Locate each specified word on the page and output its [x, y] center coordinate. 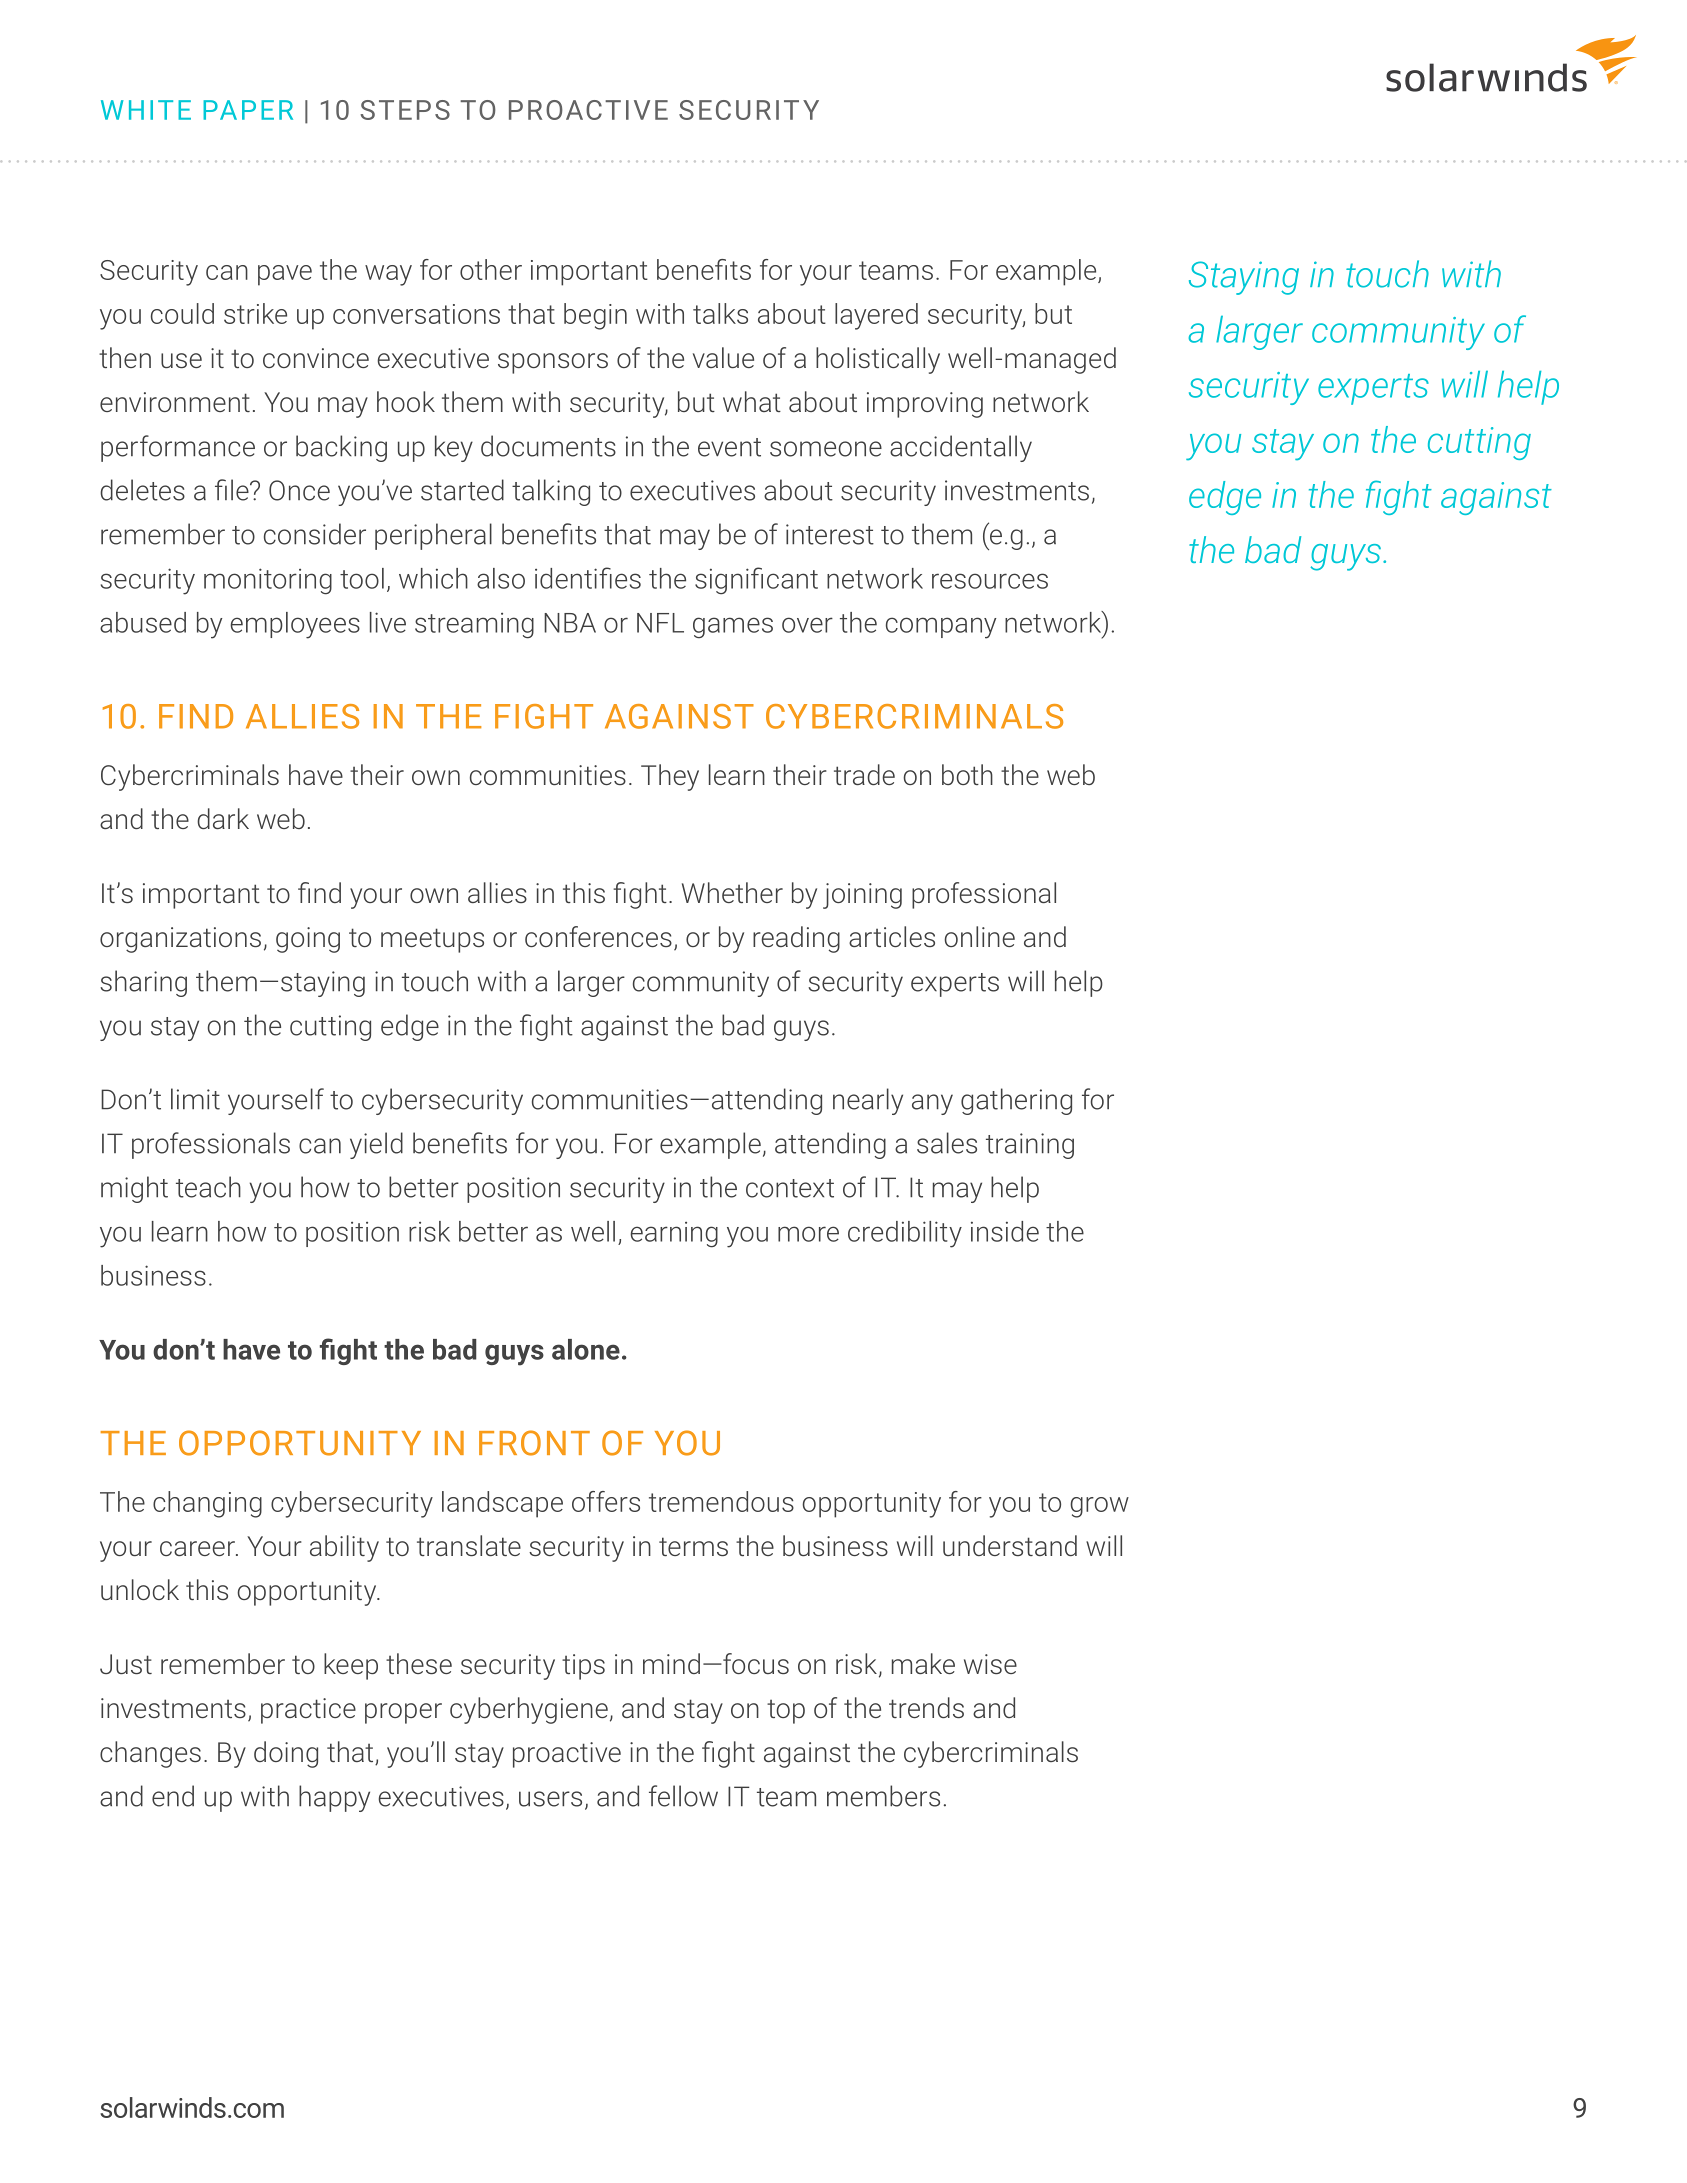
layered [876, 316]
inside [1005, 1231]
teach [208, 1187]
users [550, 1799]
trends [926, 1707]
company [941, 628]
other [491, 269]
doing [286, 1754]
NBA [570, 623]
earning [674, 1235]
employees [295, 625]
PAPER [248, 110]
